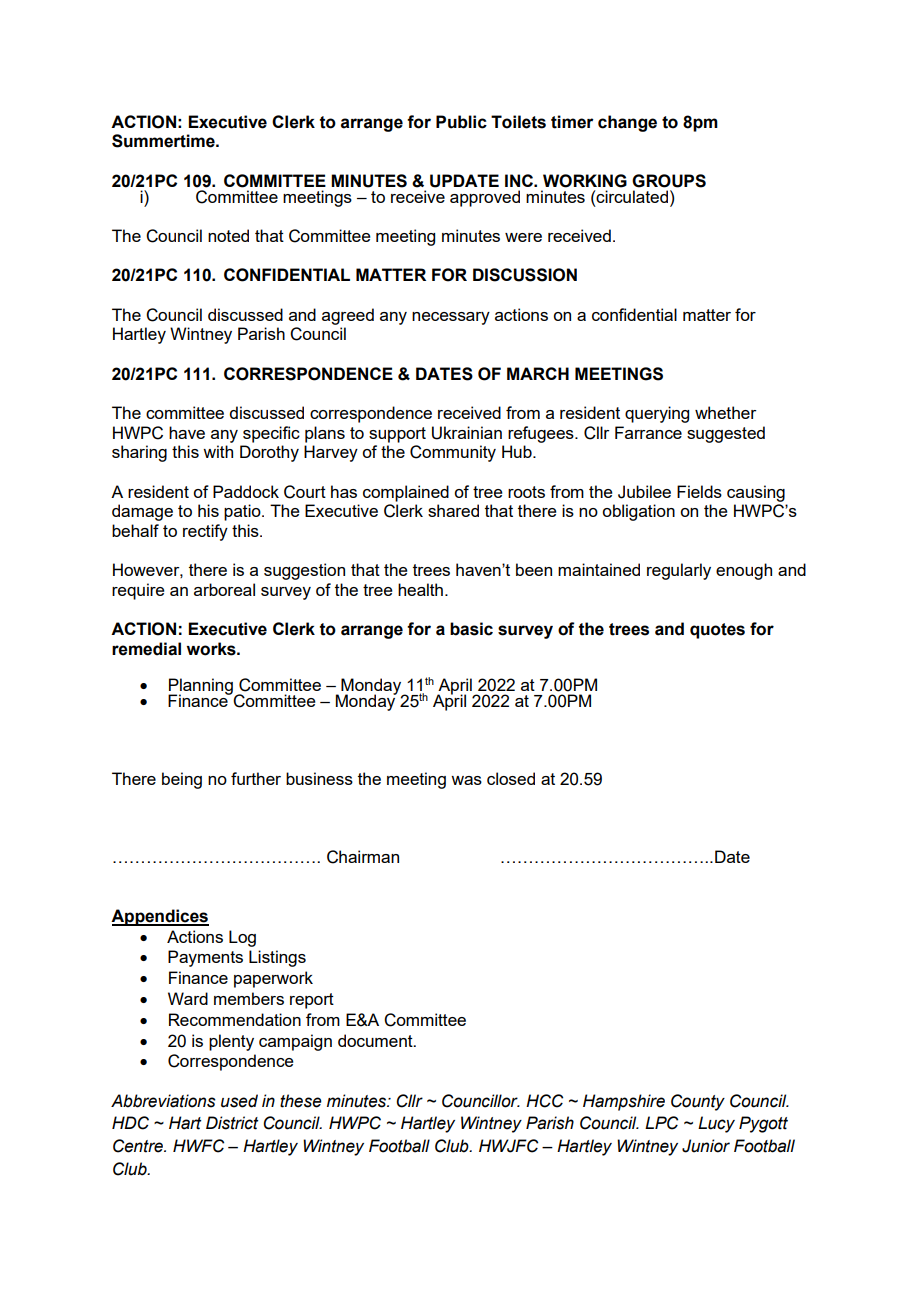 The width and height of the document is (924, 1308). What do you see at coordinates (471, 629) in the document?
I see `basic` at bounding box center [471, 629].
